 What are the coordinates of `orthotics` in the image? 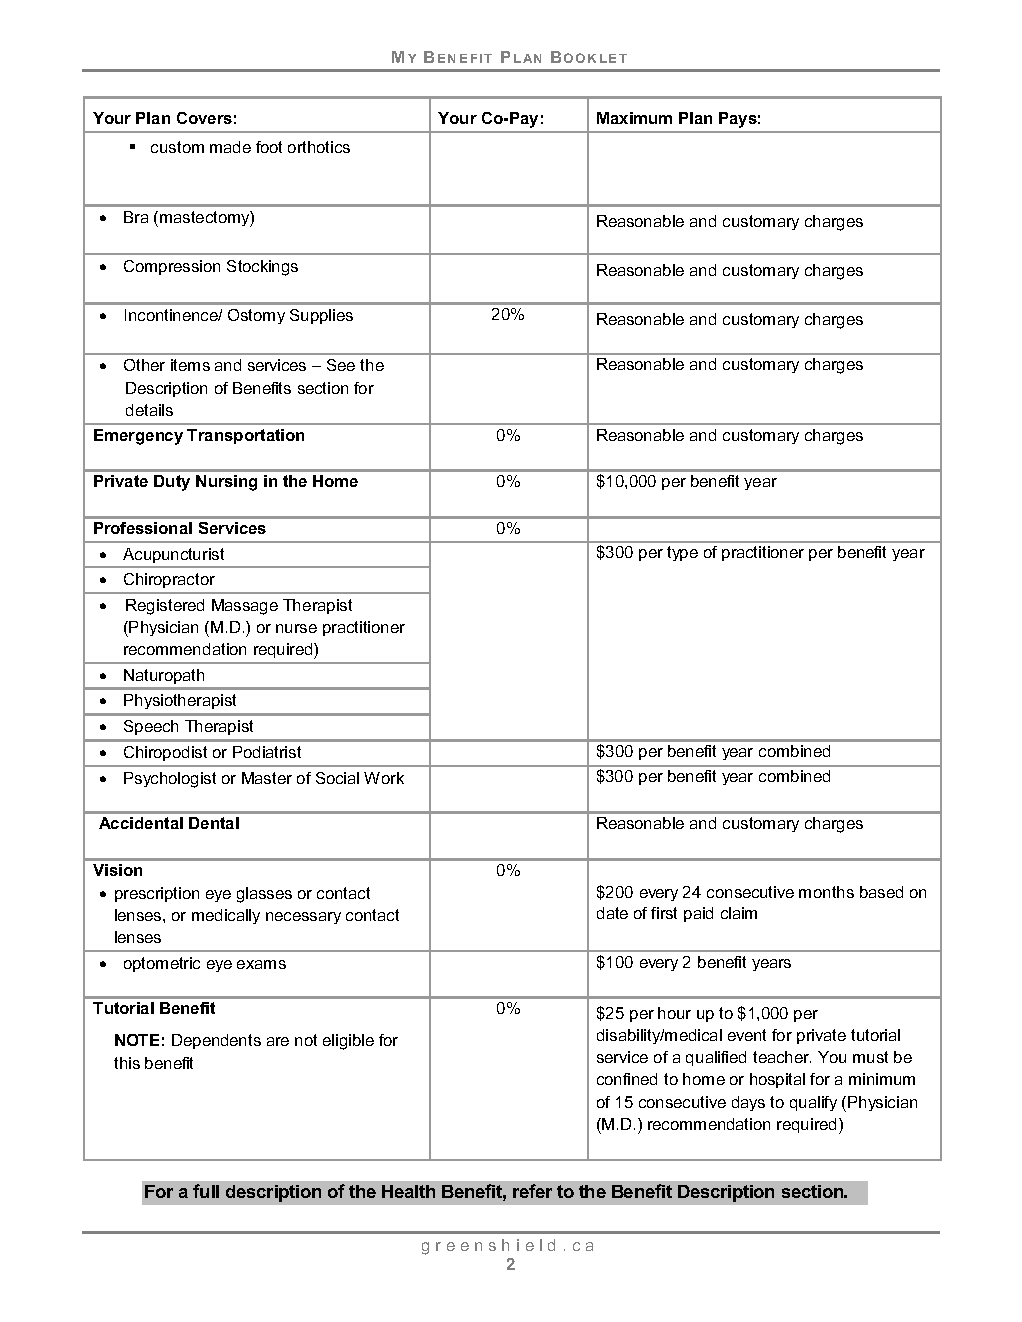 It's located at (319, 147).
